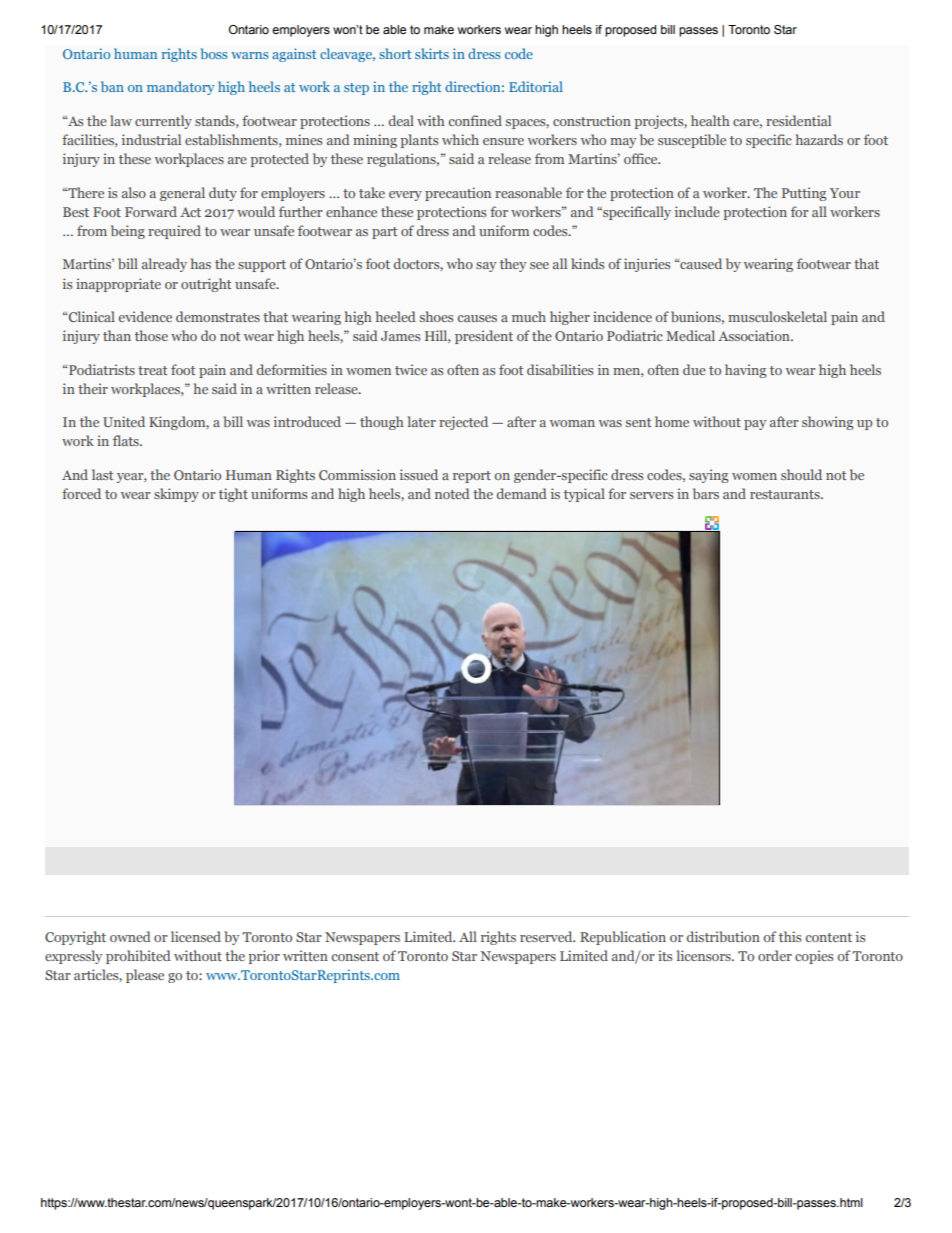 The height and width of the page is (1233, 952). What do you see at coordinates (176, 495) in the page?
I see `skimpy` at bounding box center [176, 495].
